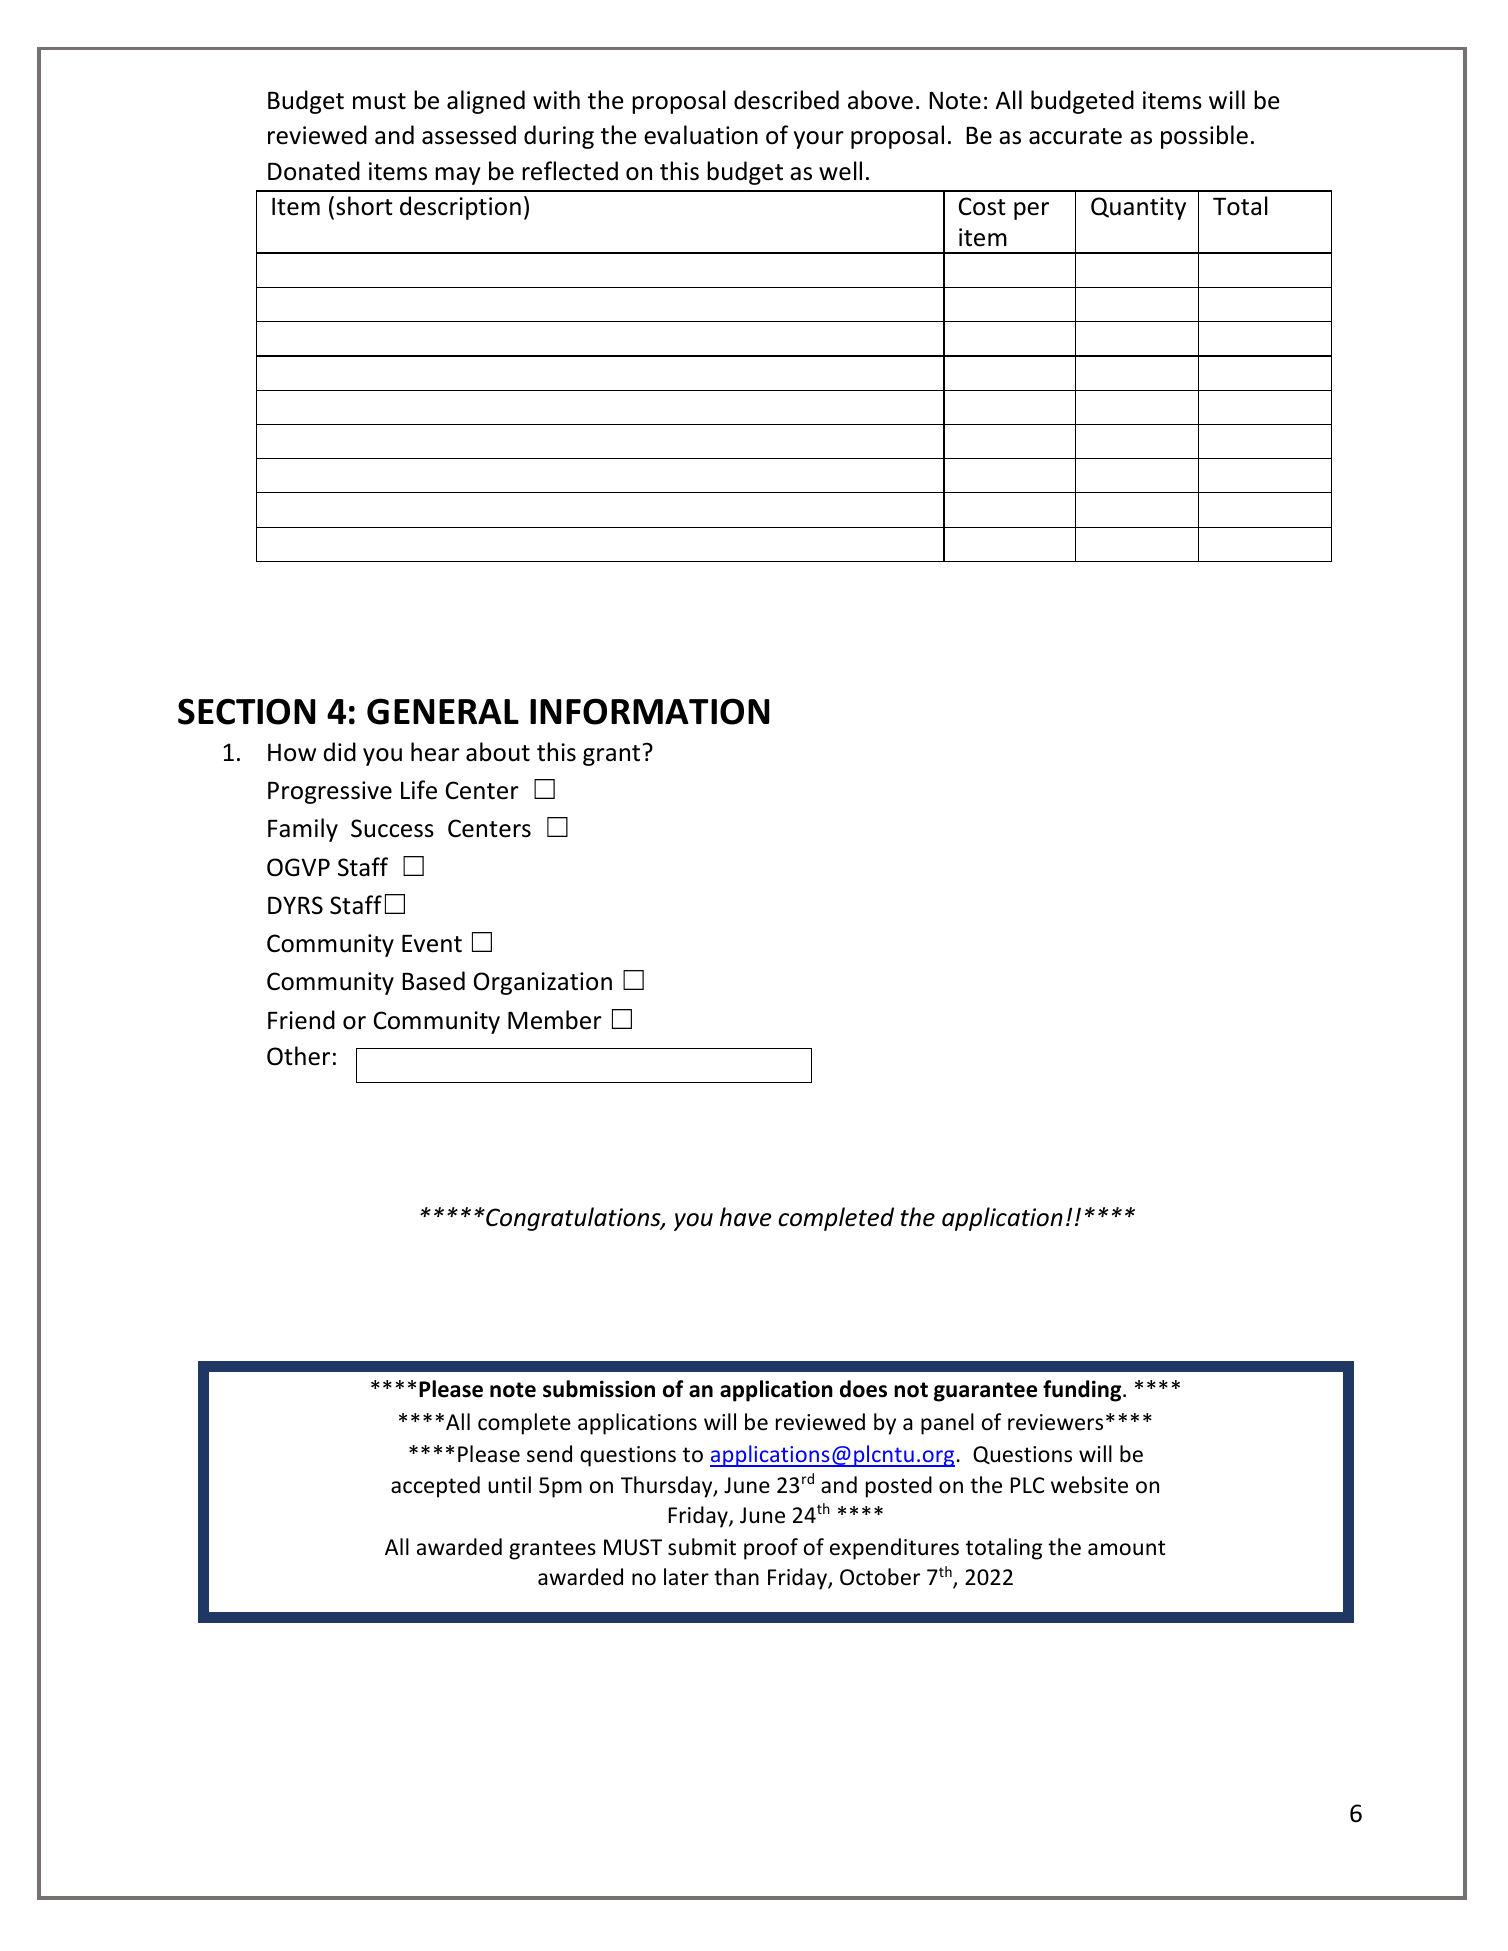  Describe the element at coordinates (649, 711) in the image. I see `INFORMATION` at that location.
